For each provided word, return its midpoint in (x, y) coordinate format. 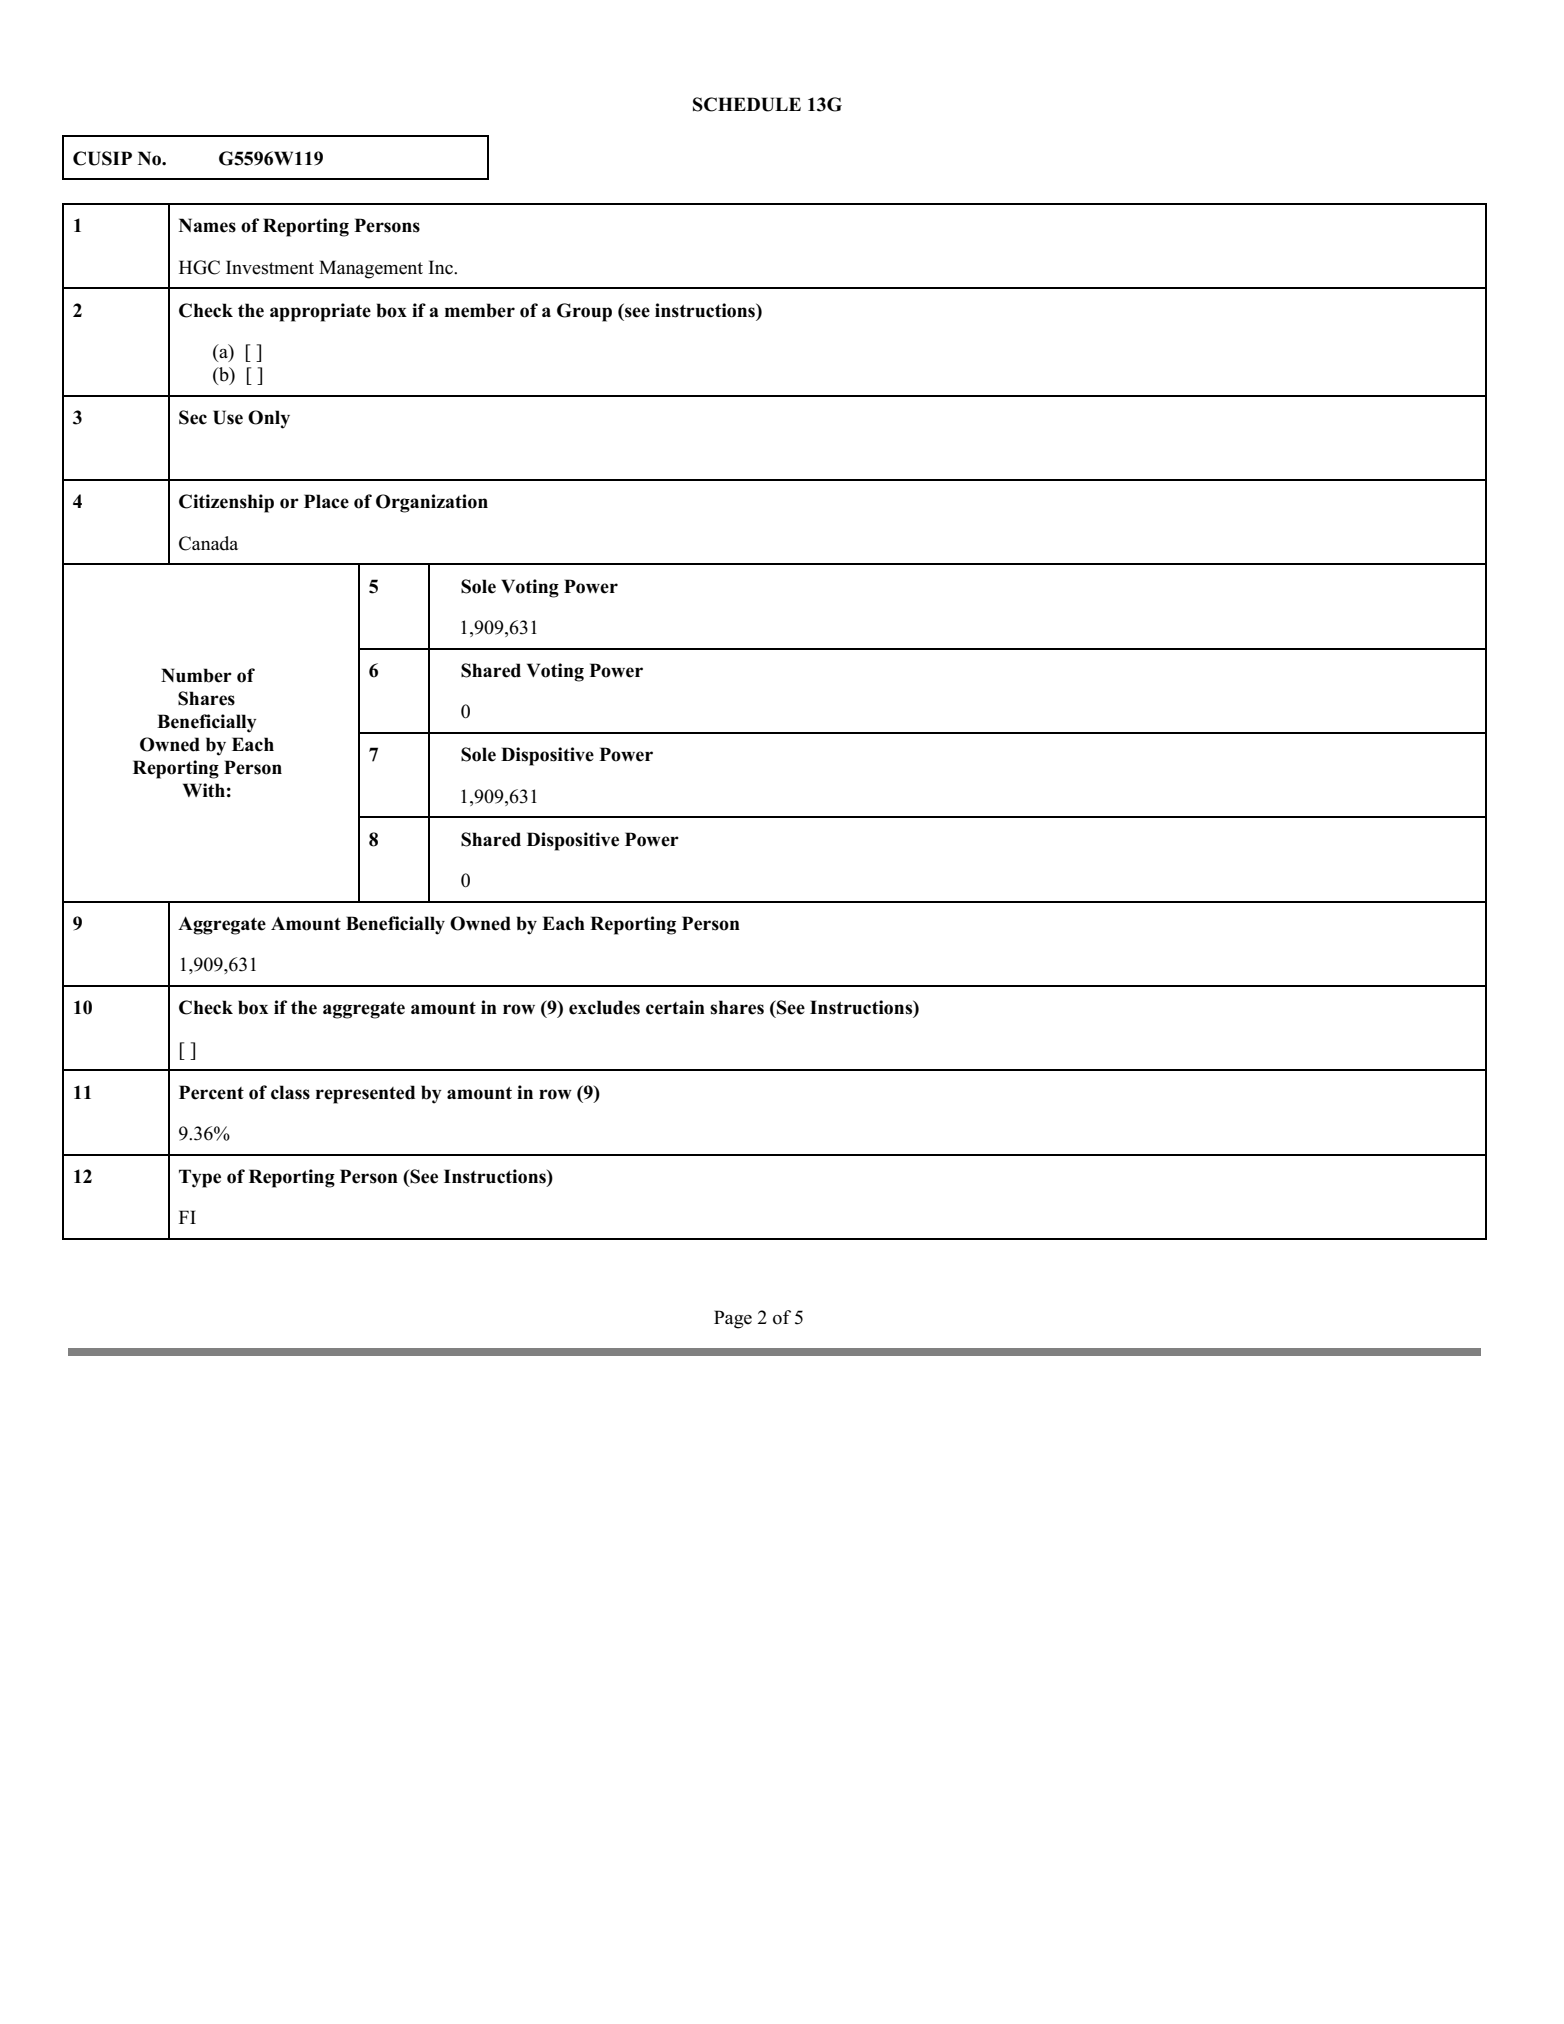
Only (269, 419)
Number (196, 675)
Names (207, 225)
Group (584, 312)
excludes (604, 1007)
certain (675, 1007)
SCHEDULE (747, 104)
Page (733, 1319)
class (290, 1092)
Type (200, 1178)
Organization (432, 503)
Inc (441, 267)
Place (326, 501)
